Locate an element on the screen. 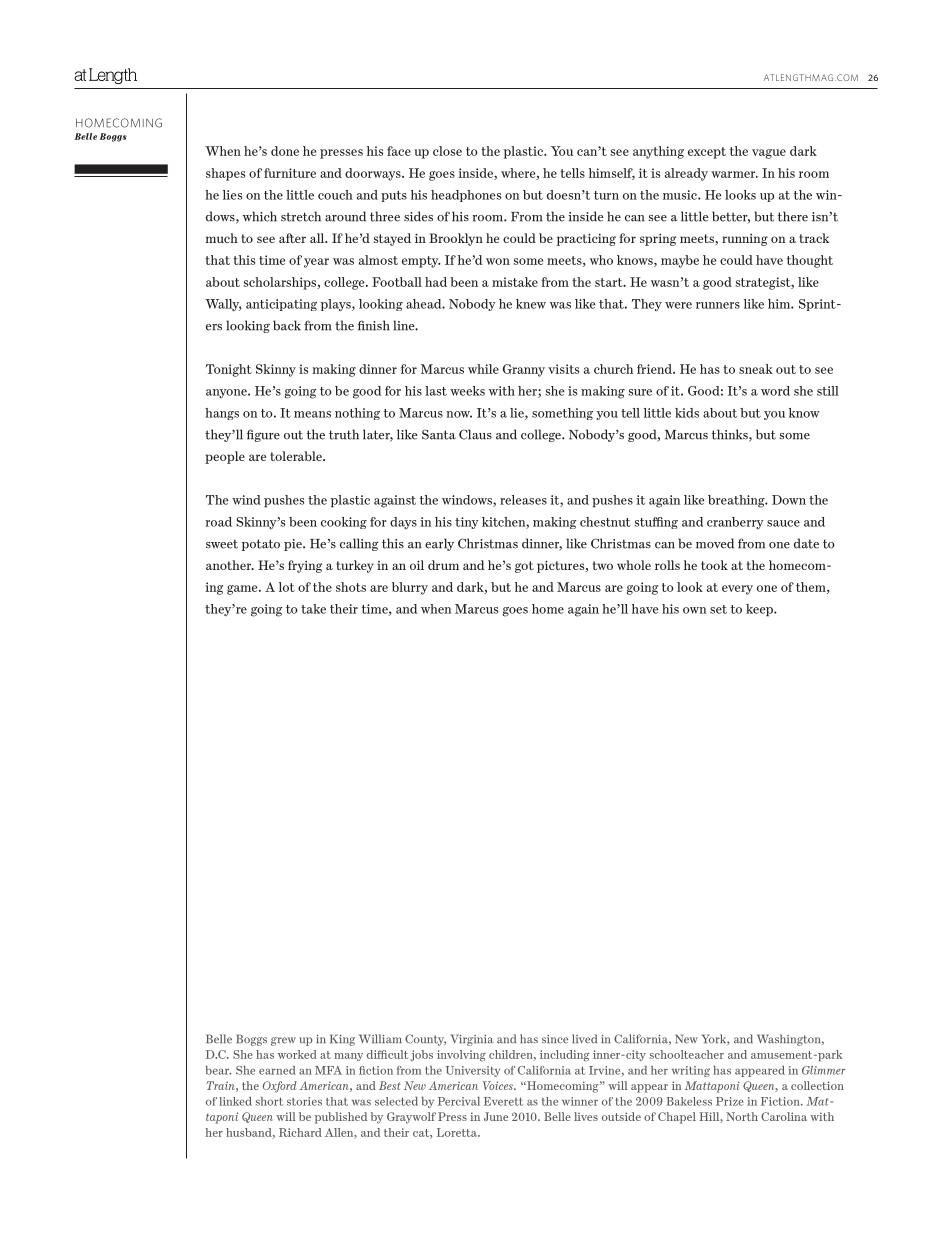  vague is located at coordinates (769, 154).
